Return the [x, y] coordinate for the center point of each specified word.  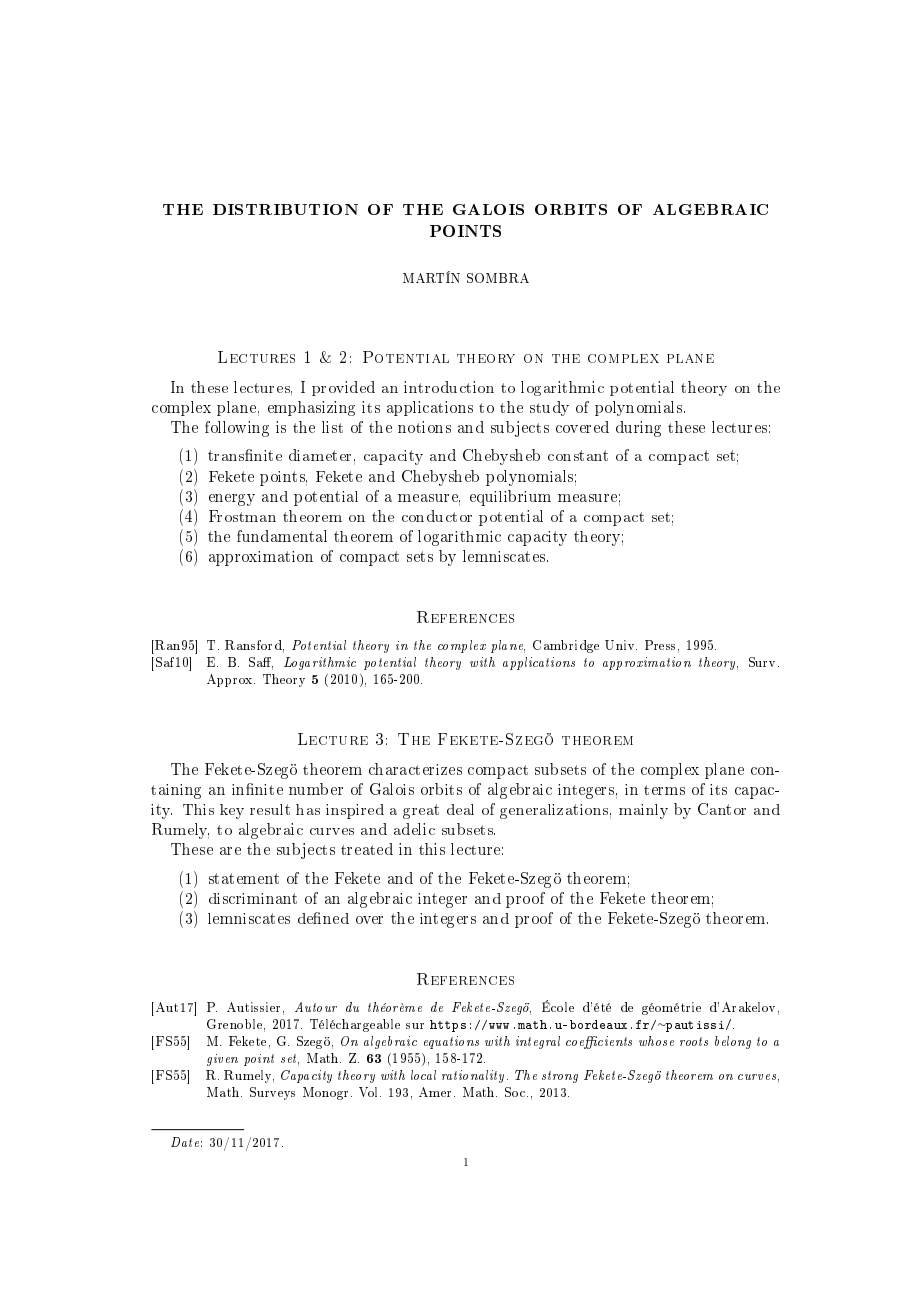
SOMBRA [498, 278]
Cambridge [566, 646]
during [638, 429]
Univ [621, 645]
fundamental [282, 536]
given [222, 1060]
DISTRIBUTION [285, 209]
